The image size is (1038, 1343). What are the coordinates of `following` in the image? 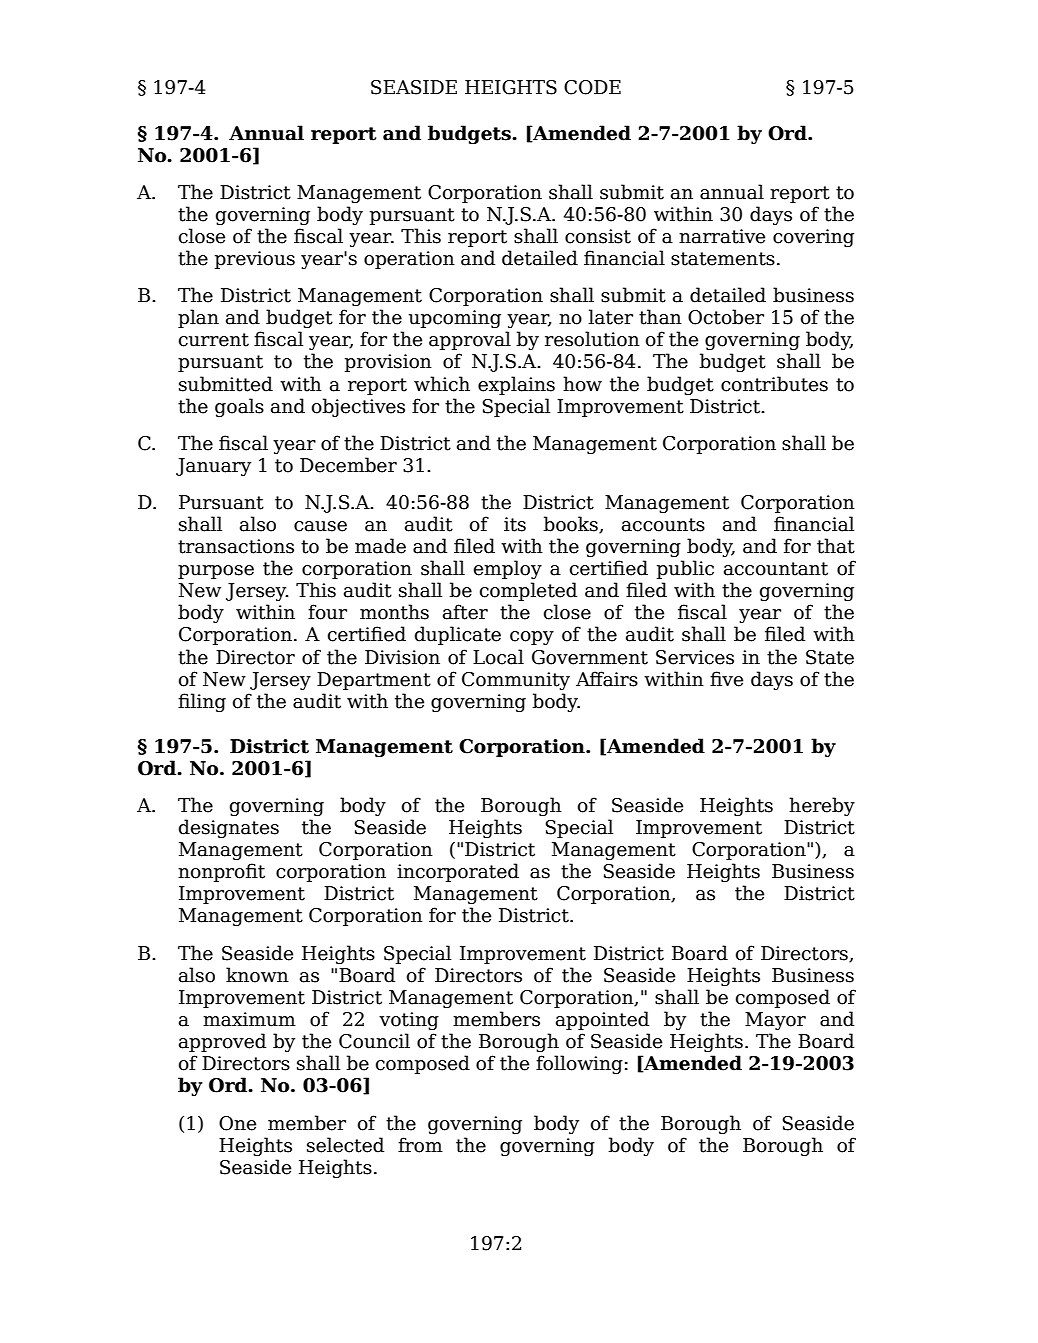 It's located at (579, 1064).
